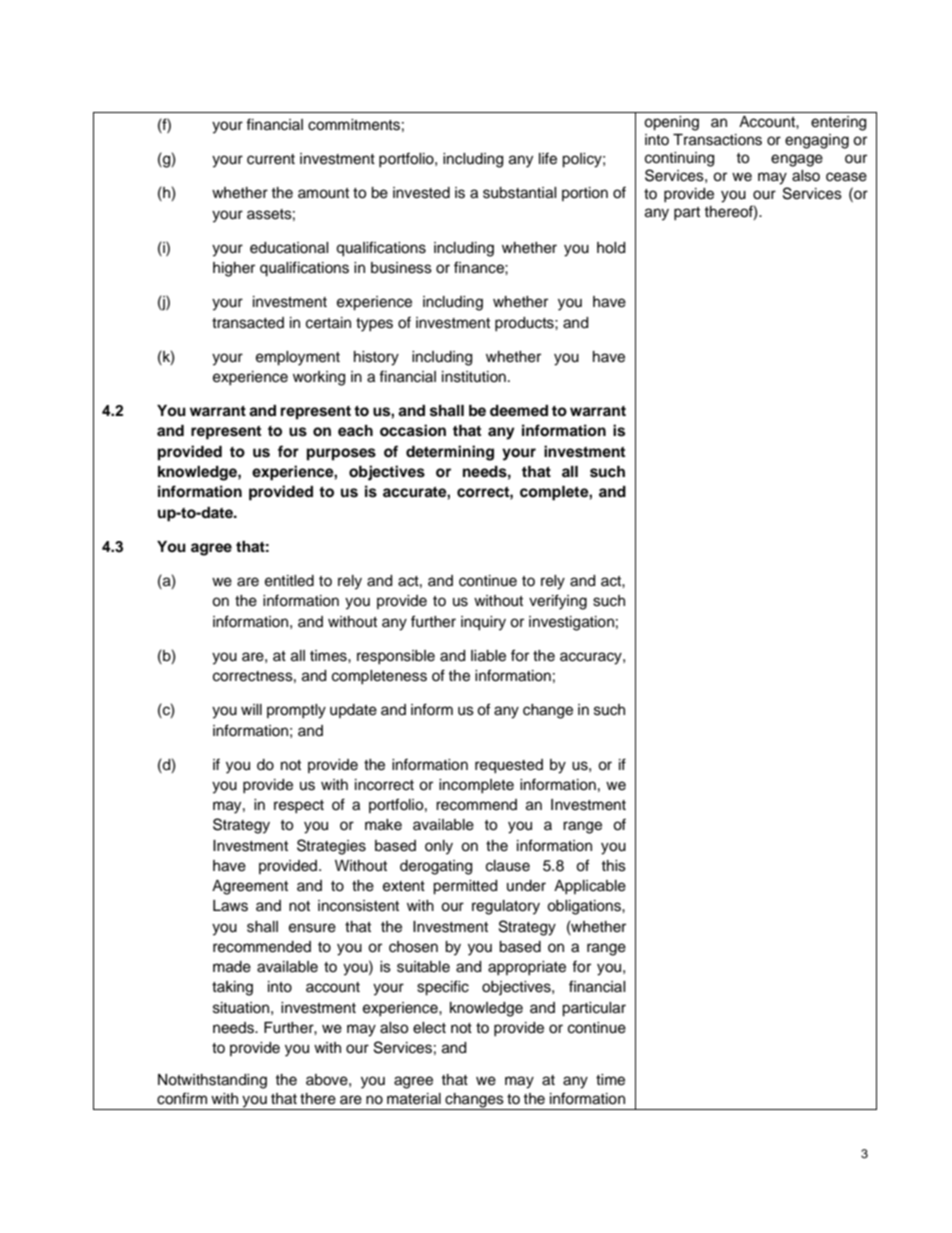  Describe the element at coordinates (571, 623) in the screenshot. I see `investigation` at that location.
